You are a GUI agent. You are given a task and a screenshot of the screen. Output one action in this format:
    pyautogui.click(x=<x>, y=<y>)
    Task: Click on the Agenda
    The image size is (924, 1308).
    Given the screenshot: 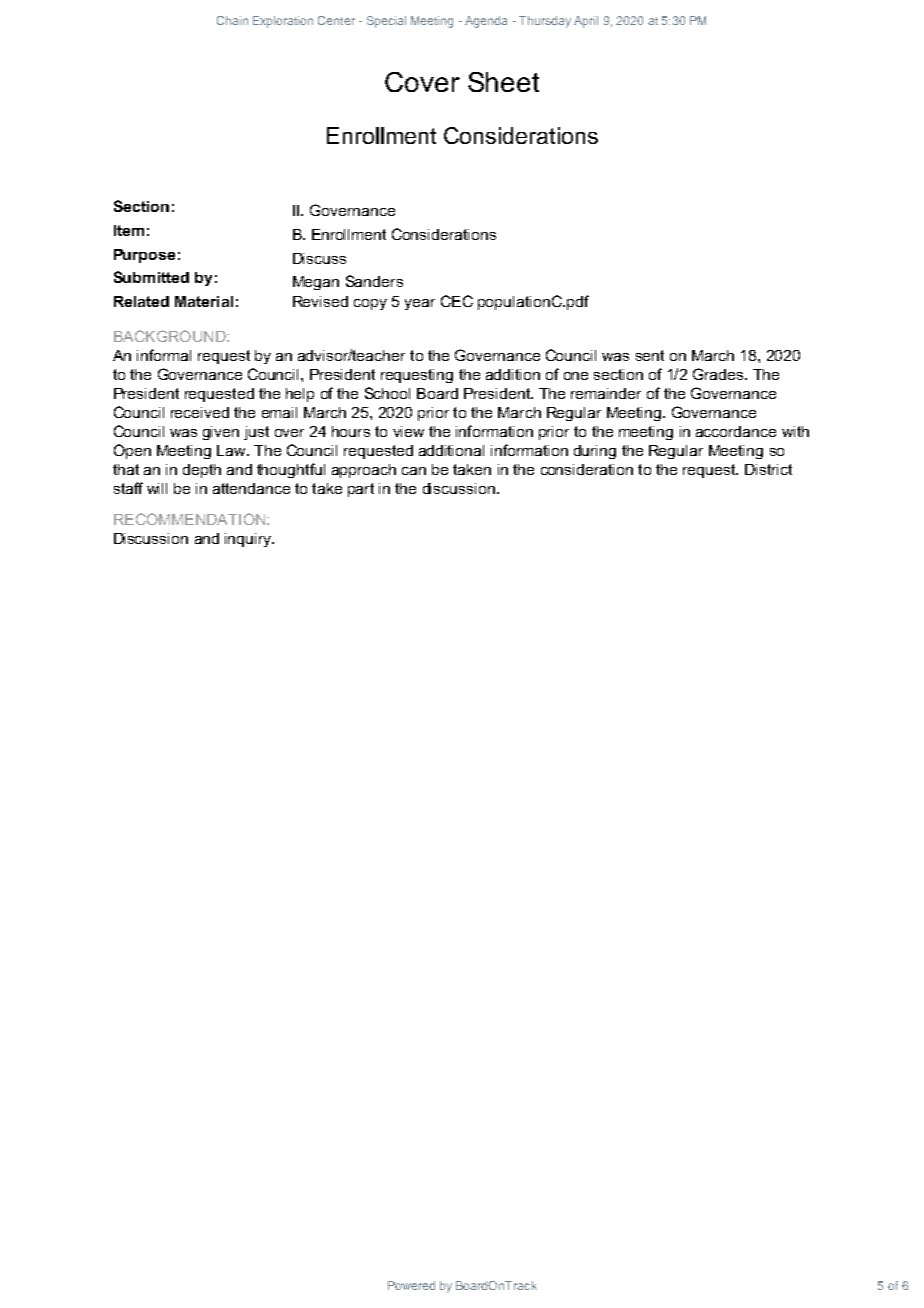 What is the action you would take?
    pyautogui.click(x=486, y=22)
